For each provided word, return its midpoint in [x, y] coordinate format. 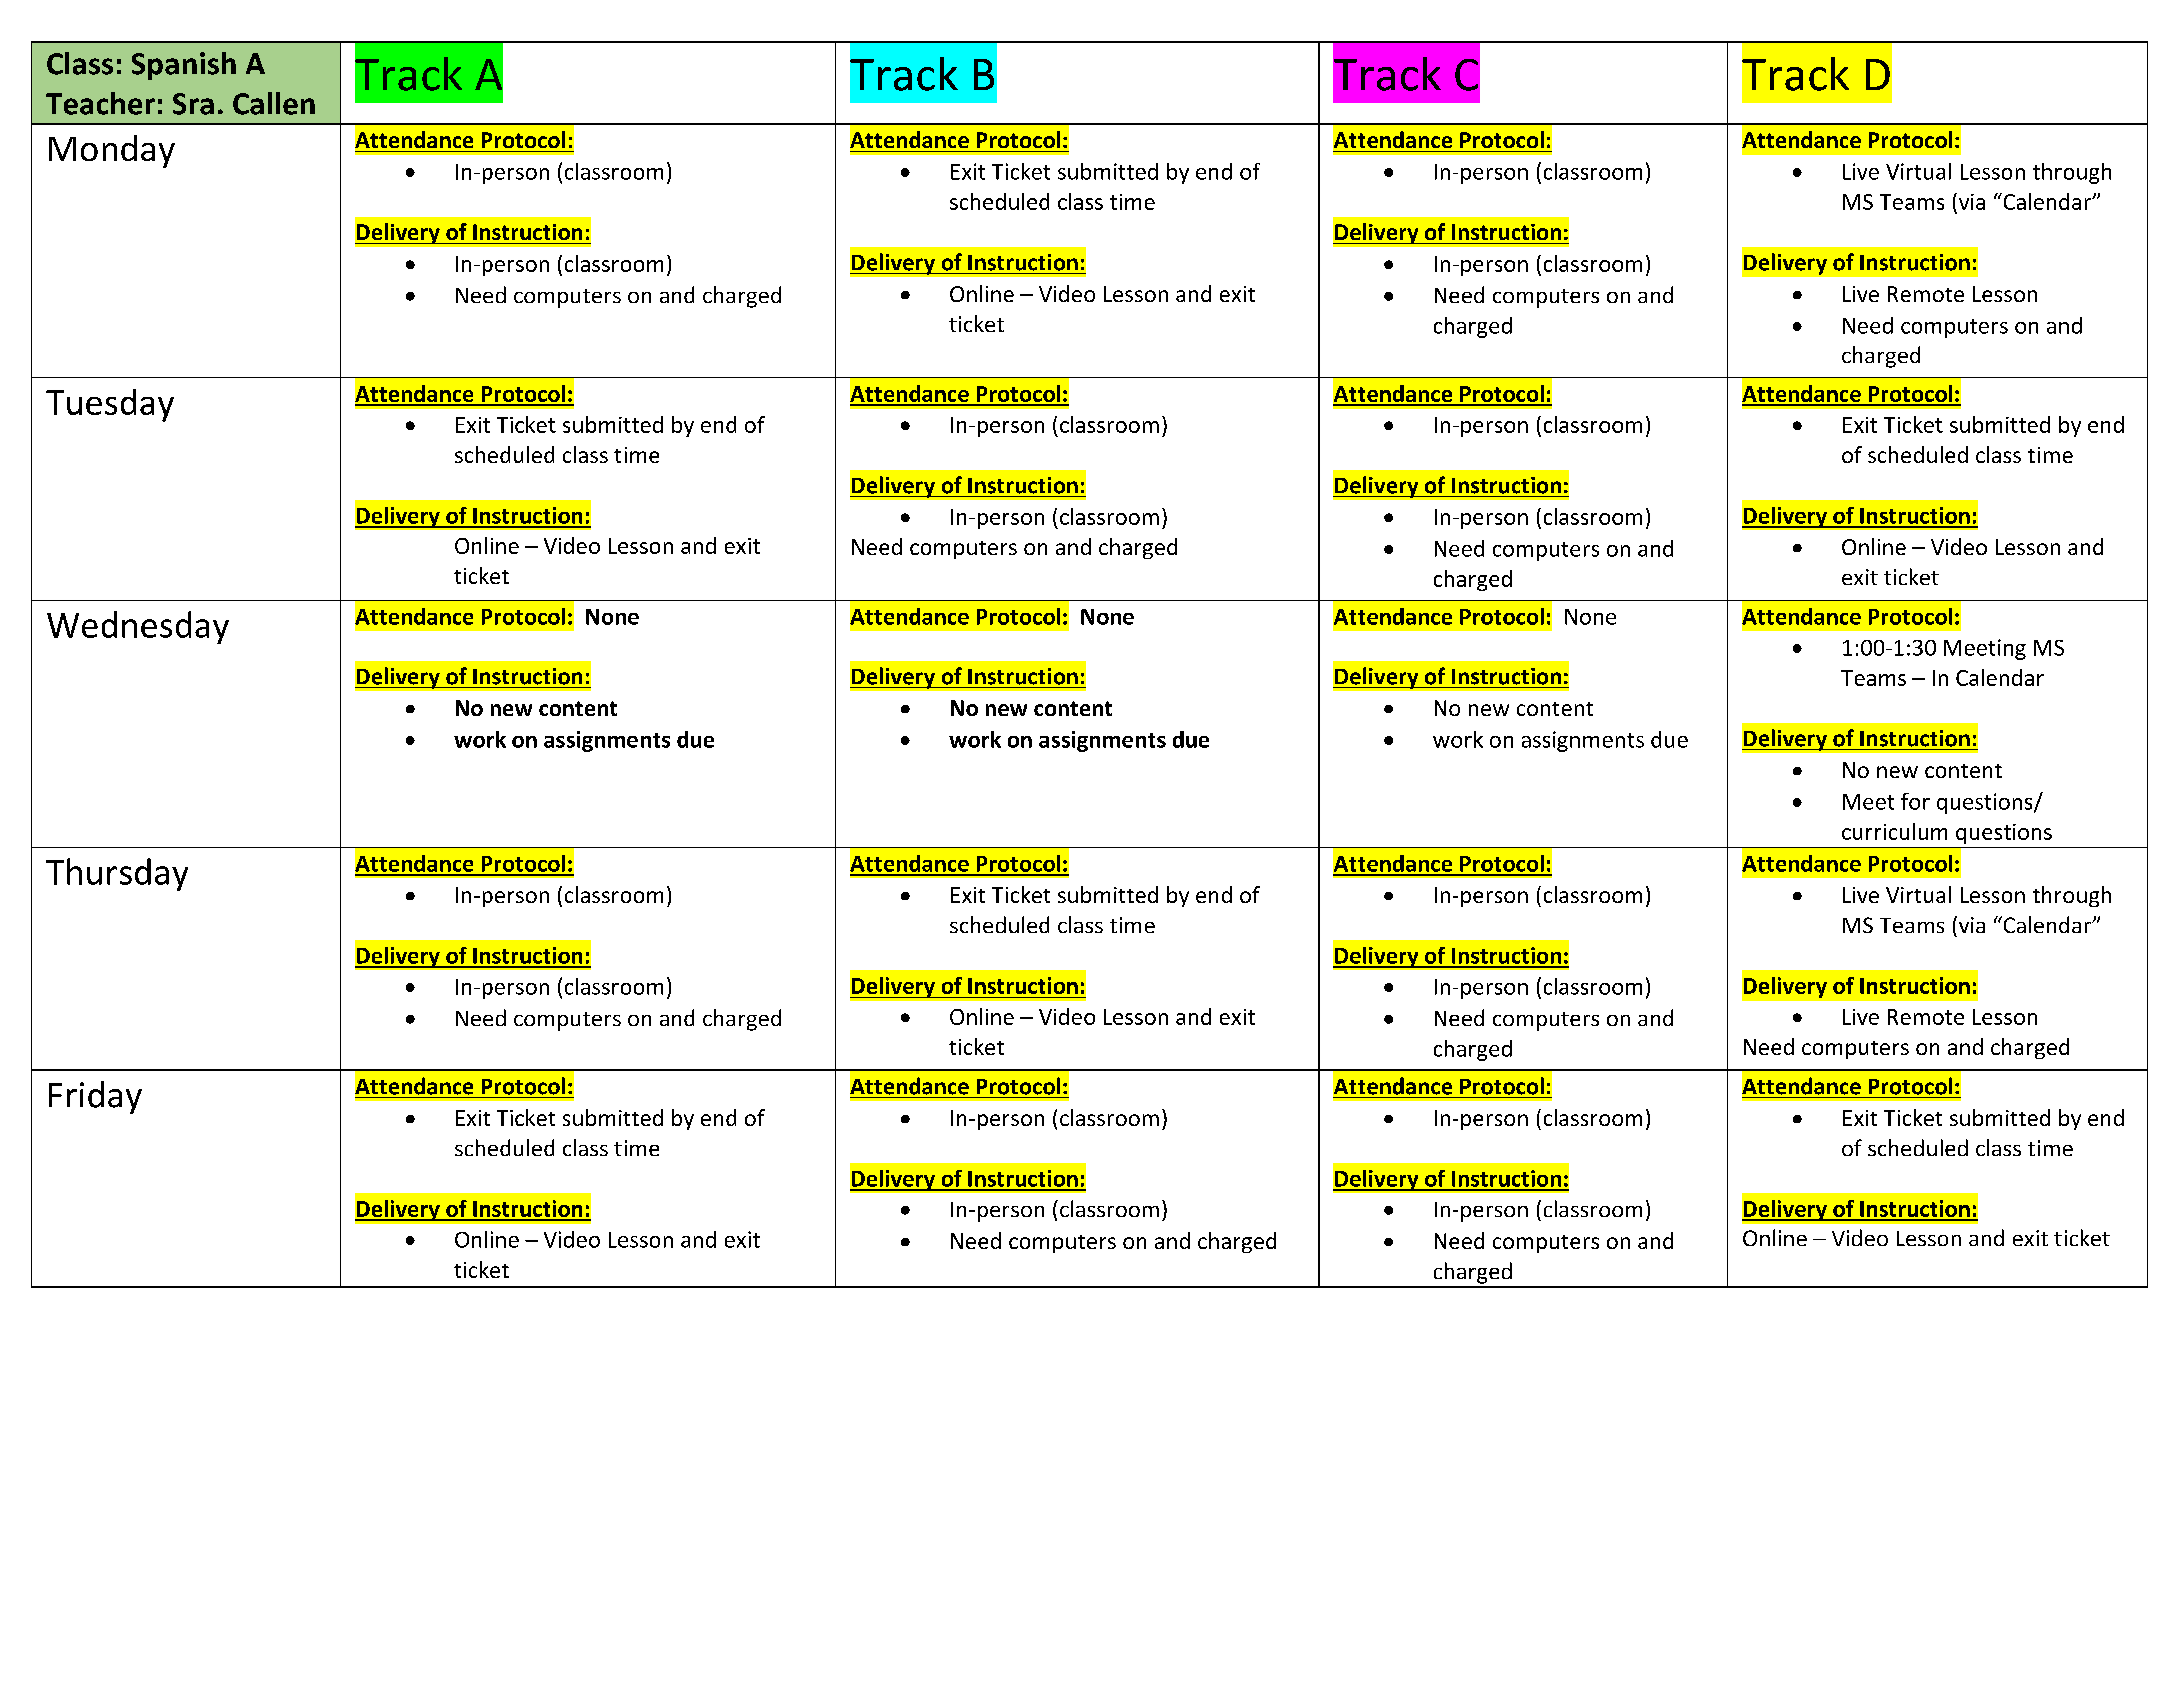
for [1915, 801]
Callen [274, 103]
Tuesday [110, 405]
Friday [95, 1097]
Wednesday [138, 627]
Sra [193, 104]
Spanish [184, 66]
